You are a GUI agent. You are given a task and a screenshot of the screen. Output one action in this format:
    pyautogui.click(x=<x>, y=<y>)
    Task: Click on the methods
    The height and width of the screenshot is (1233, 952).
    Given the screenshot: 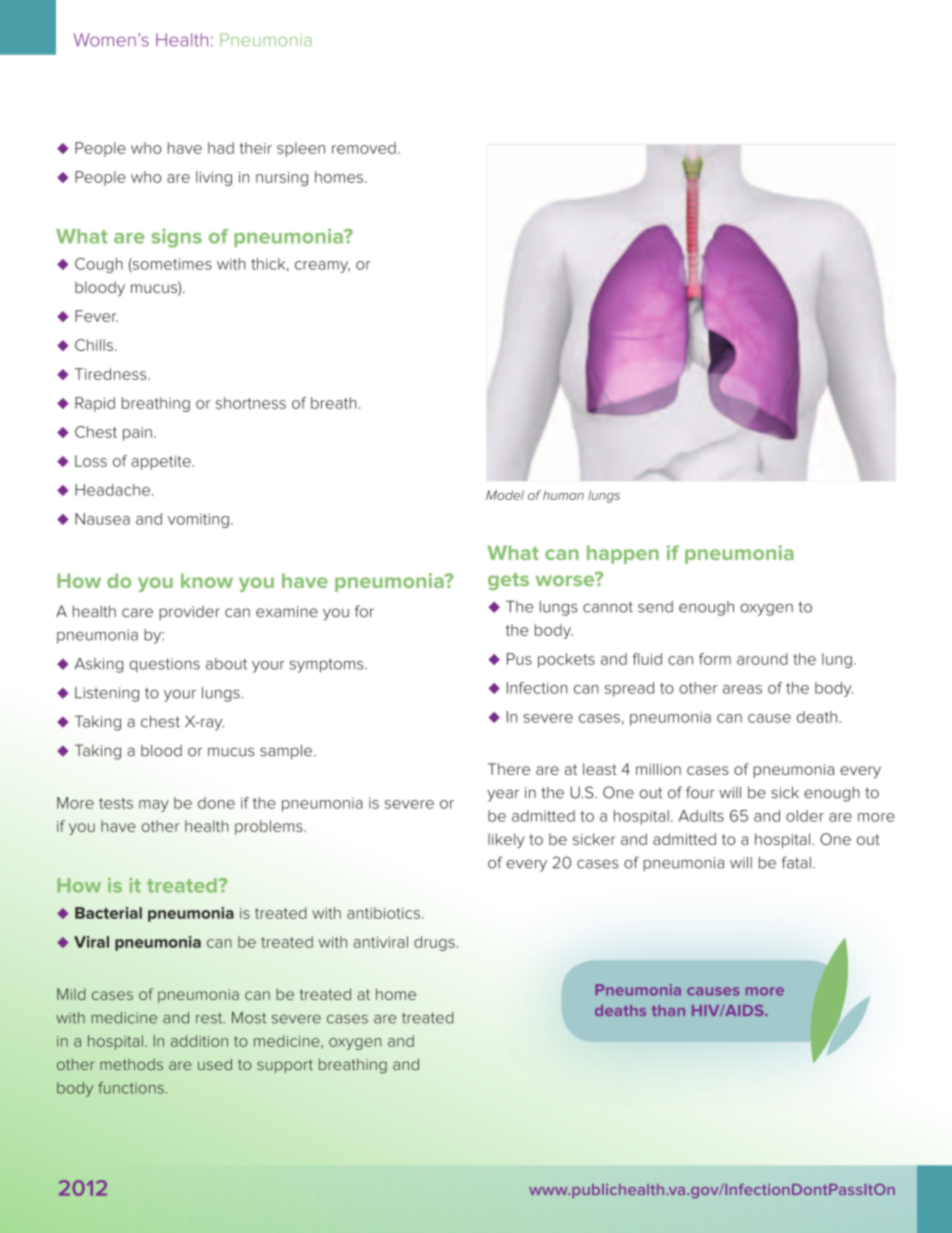 What is the action you would take?
    pyautogui.click(x=131, y=1064)
